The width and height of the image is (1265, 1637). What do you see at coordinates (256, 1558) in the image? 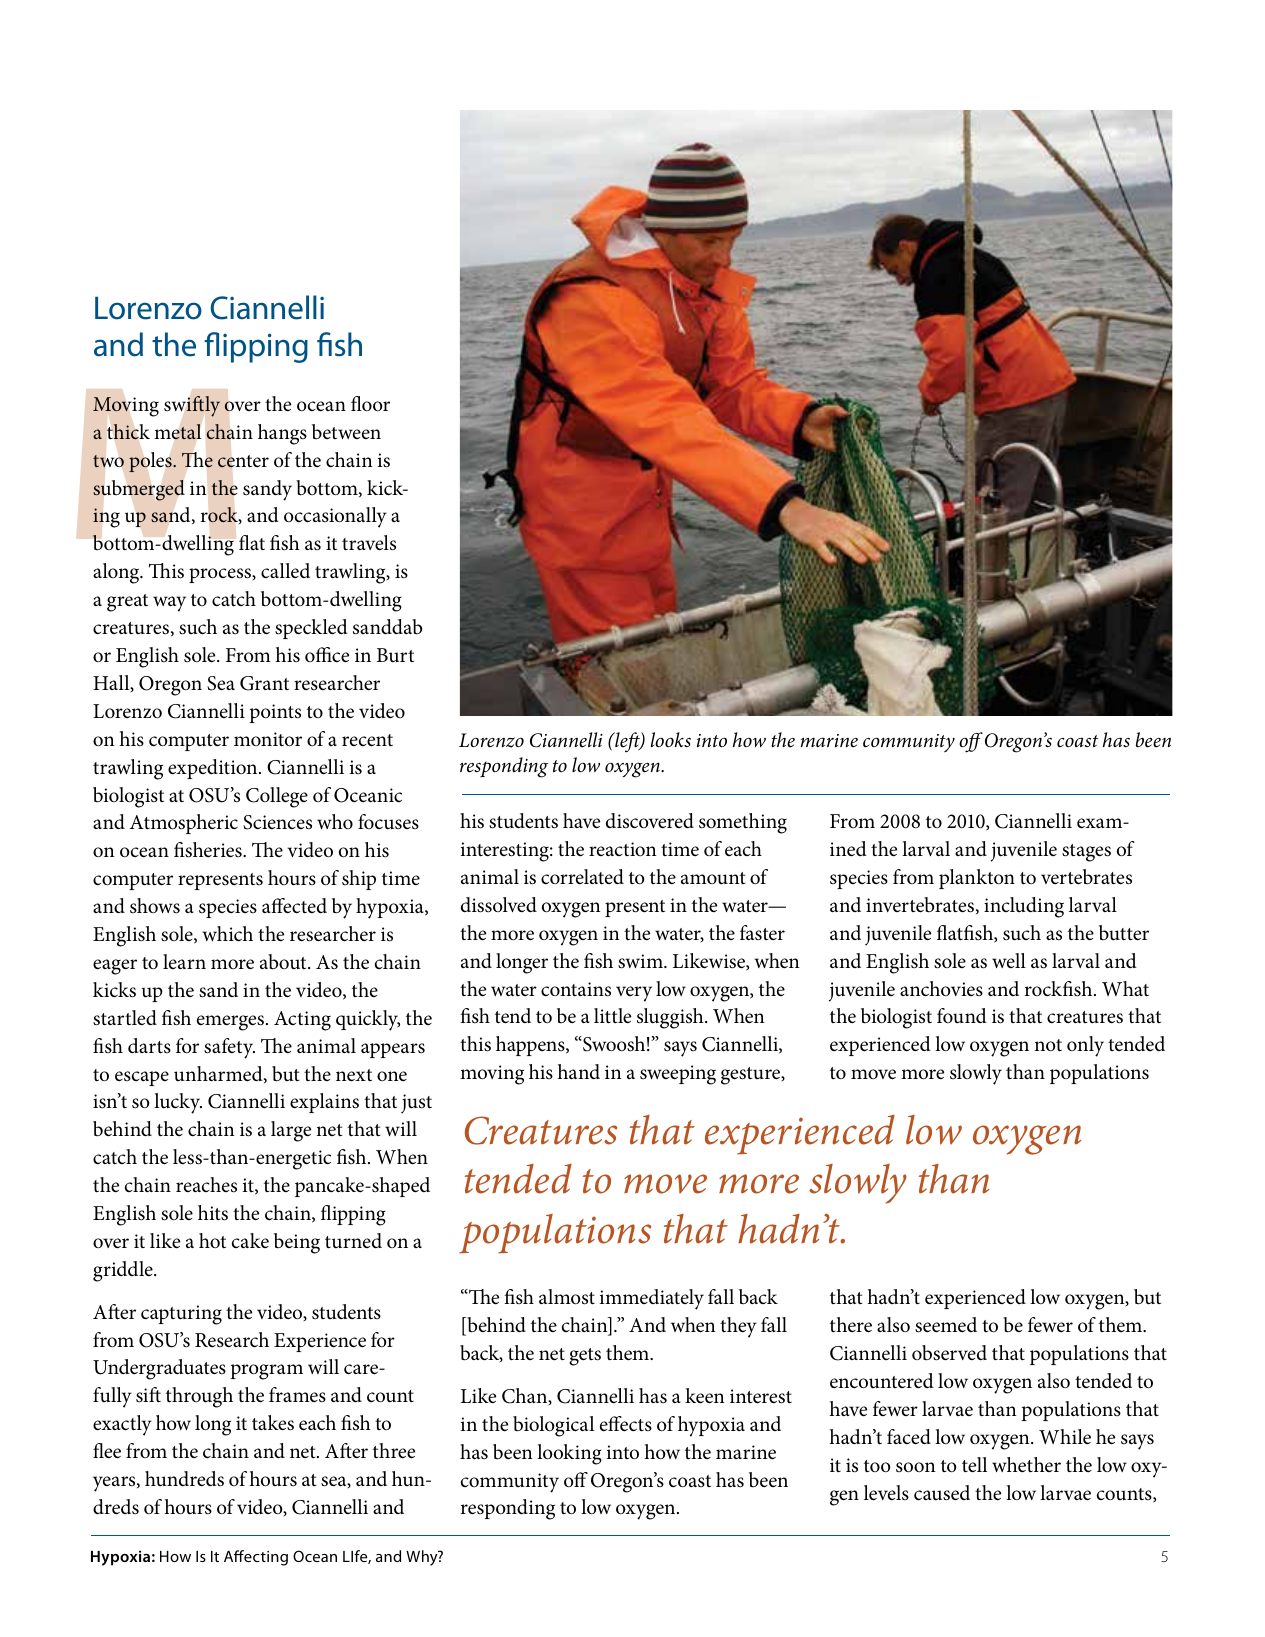
I see `Affecting` at bounding box center [256, 1558].
